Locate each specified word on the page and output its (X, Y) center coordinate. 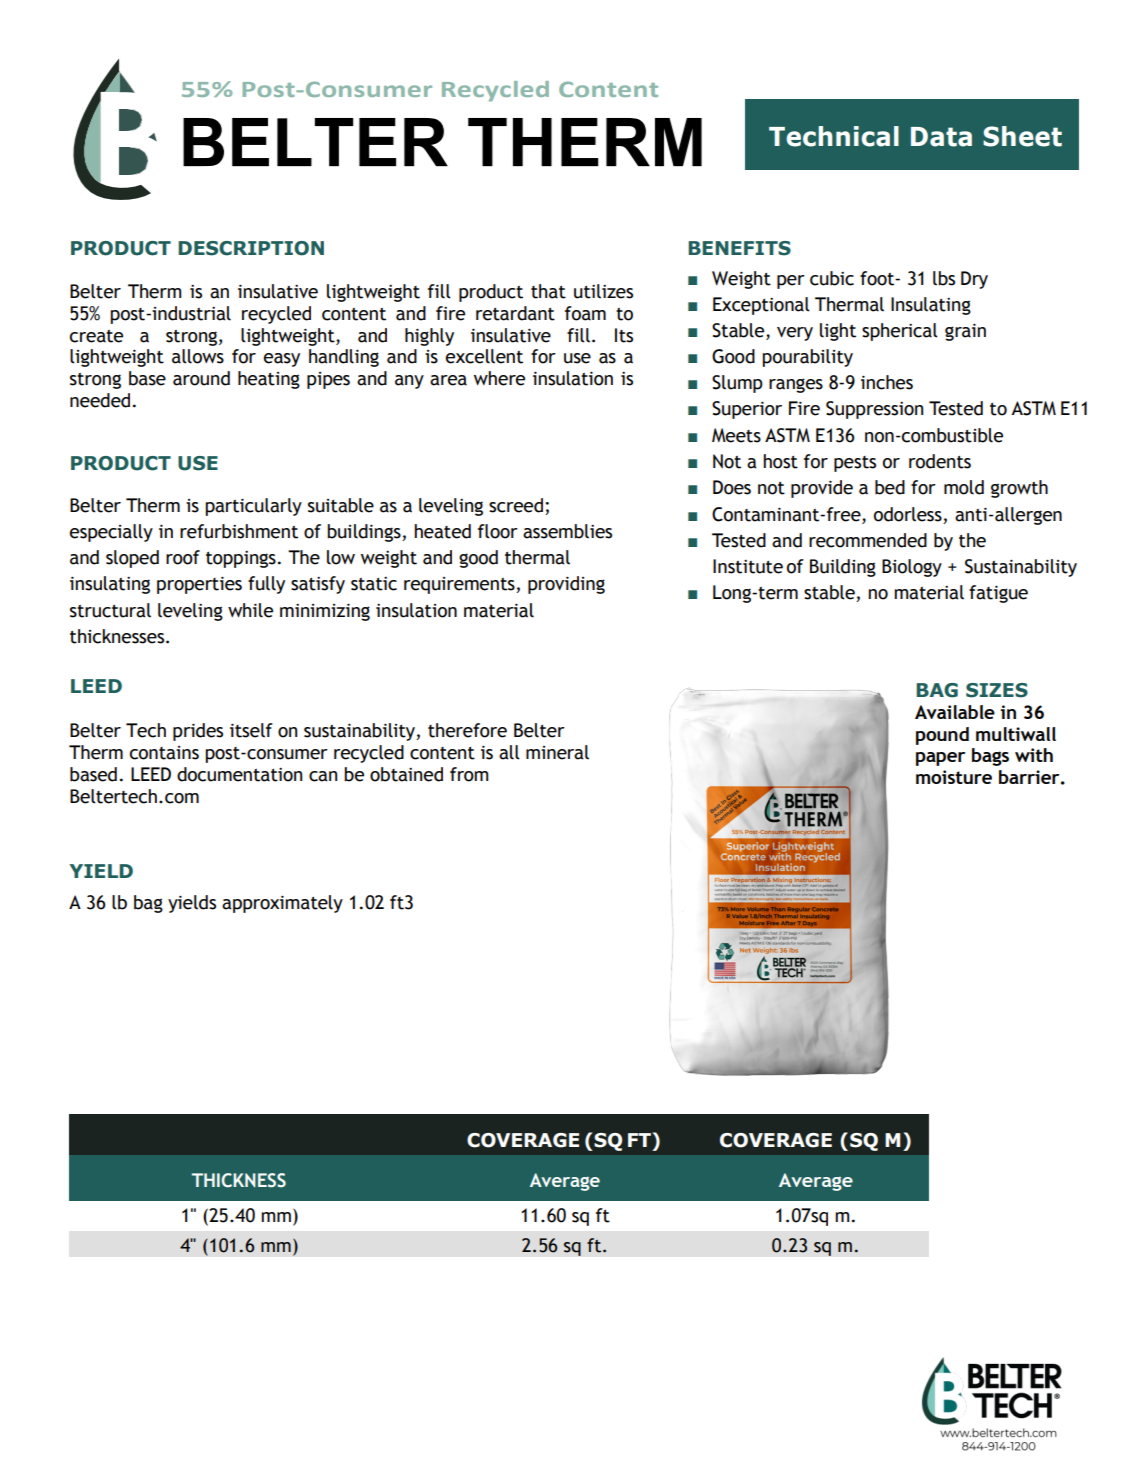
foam (585, 313)
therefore (467, 730)
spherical (900, 332)
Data (941, 137)
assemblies (567, 531)
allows (198, 356)
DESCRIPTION (251, 248)
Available (955, 712)
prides (198, 732)
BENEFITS (739, 248)
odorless (908, 514)
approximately (282, 904)
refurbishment (239, 531)
